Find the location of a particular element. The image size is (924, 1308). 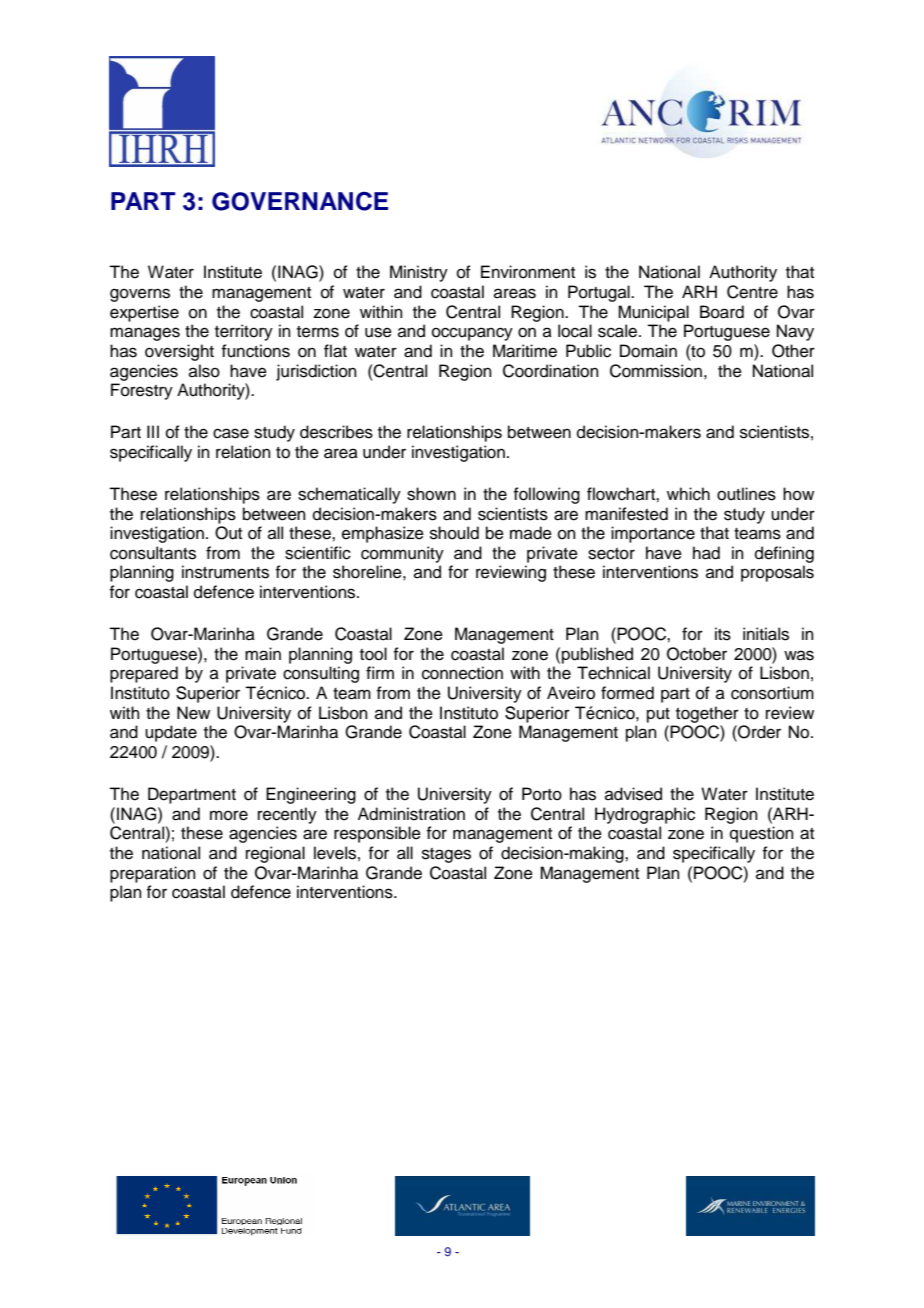

Ministry is located at coordinates (419, 273).
